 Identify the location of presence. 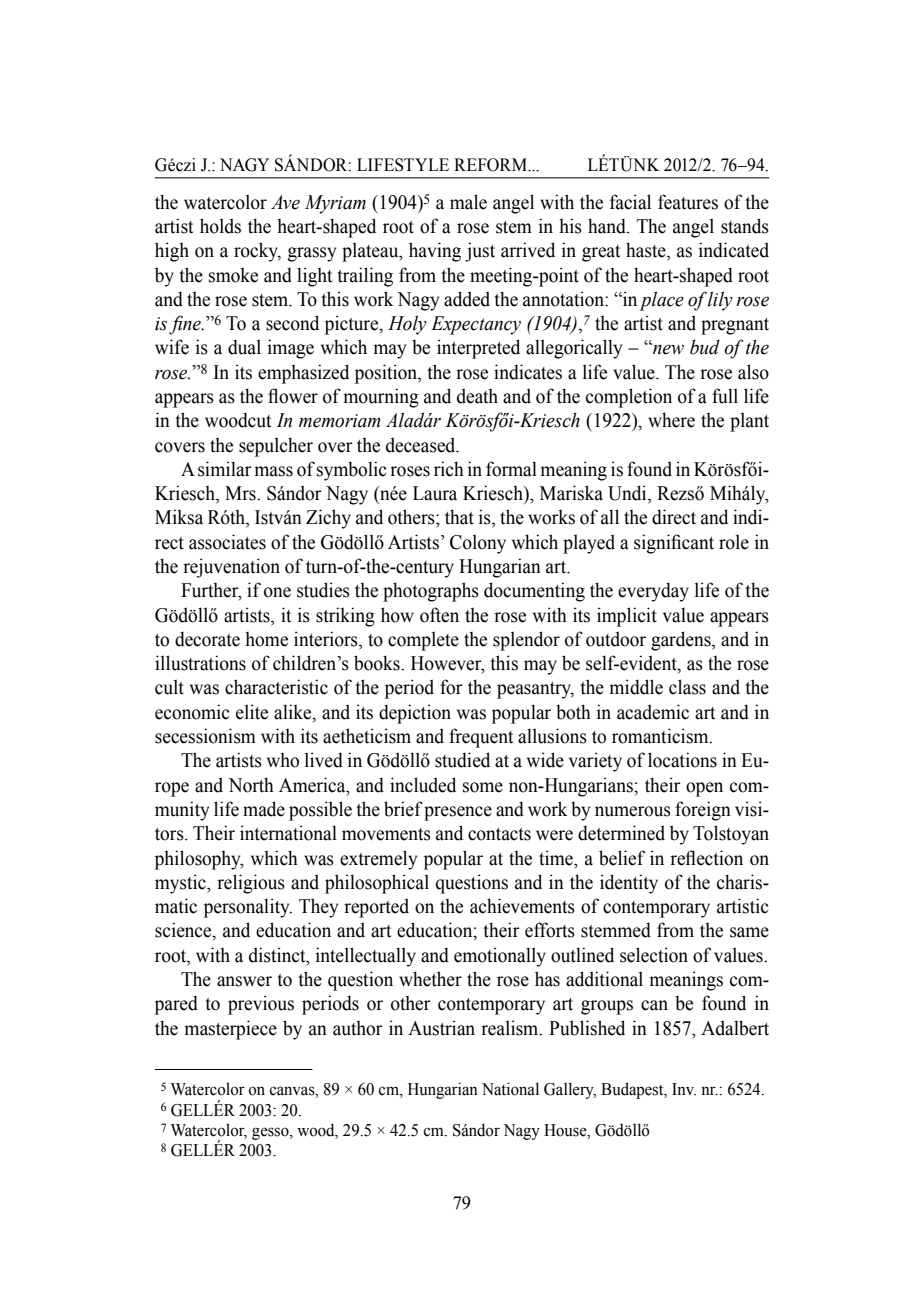
(458, 813).
